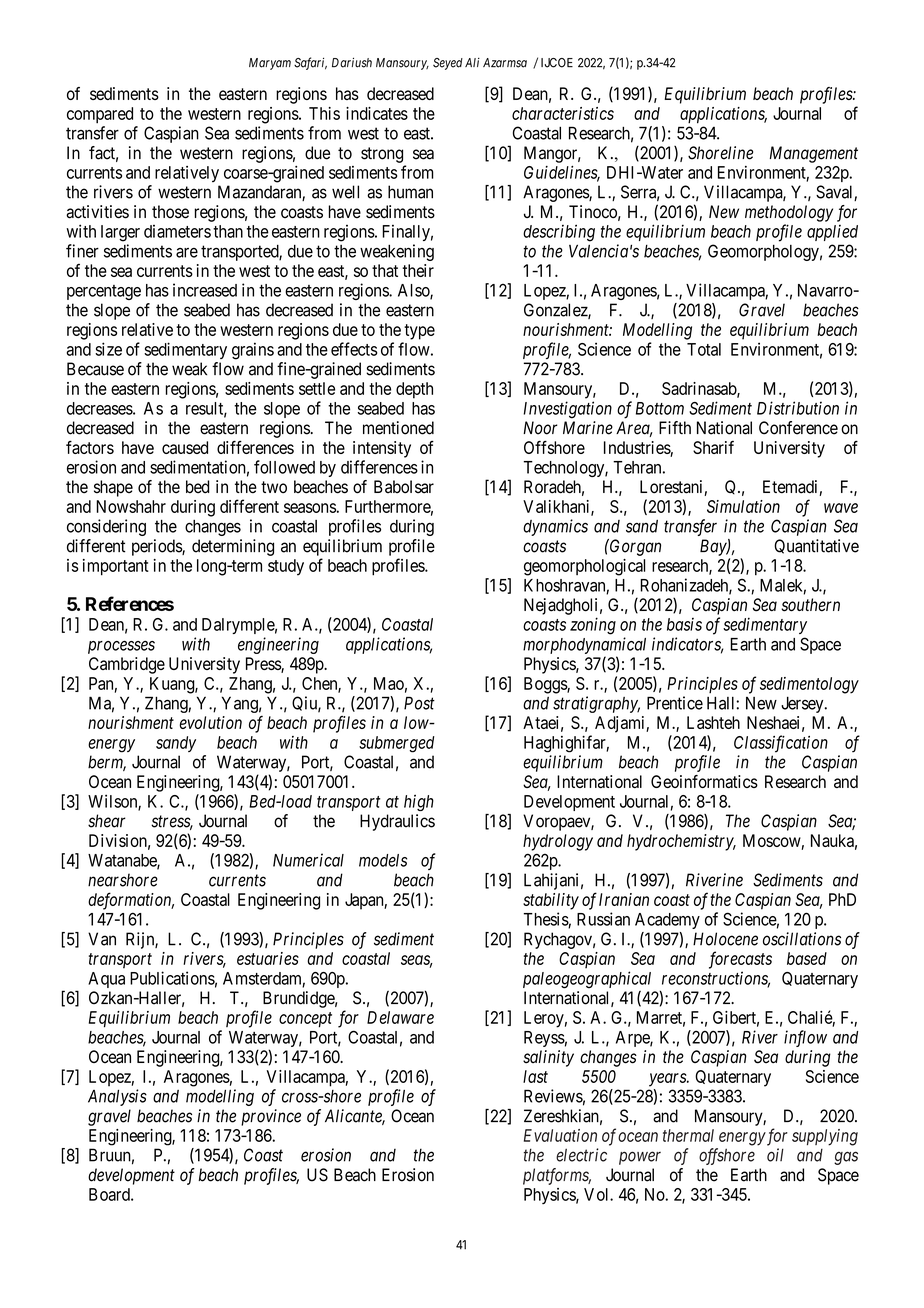  I want to click on dynamics, so click(555, 527).
